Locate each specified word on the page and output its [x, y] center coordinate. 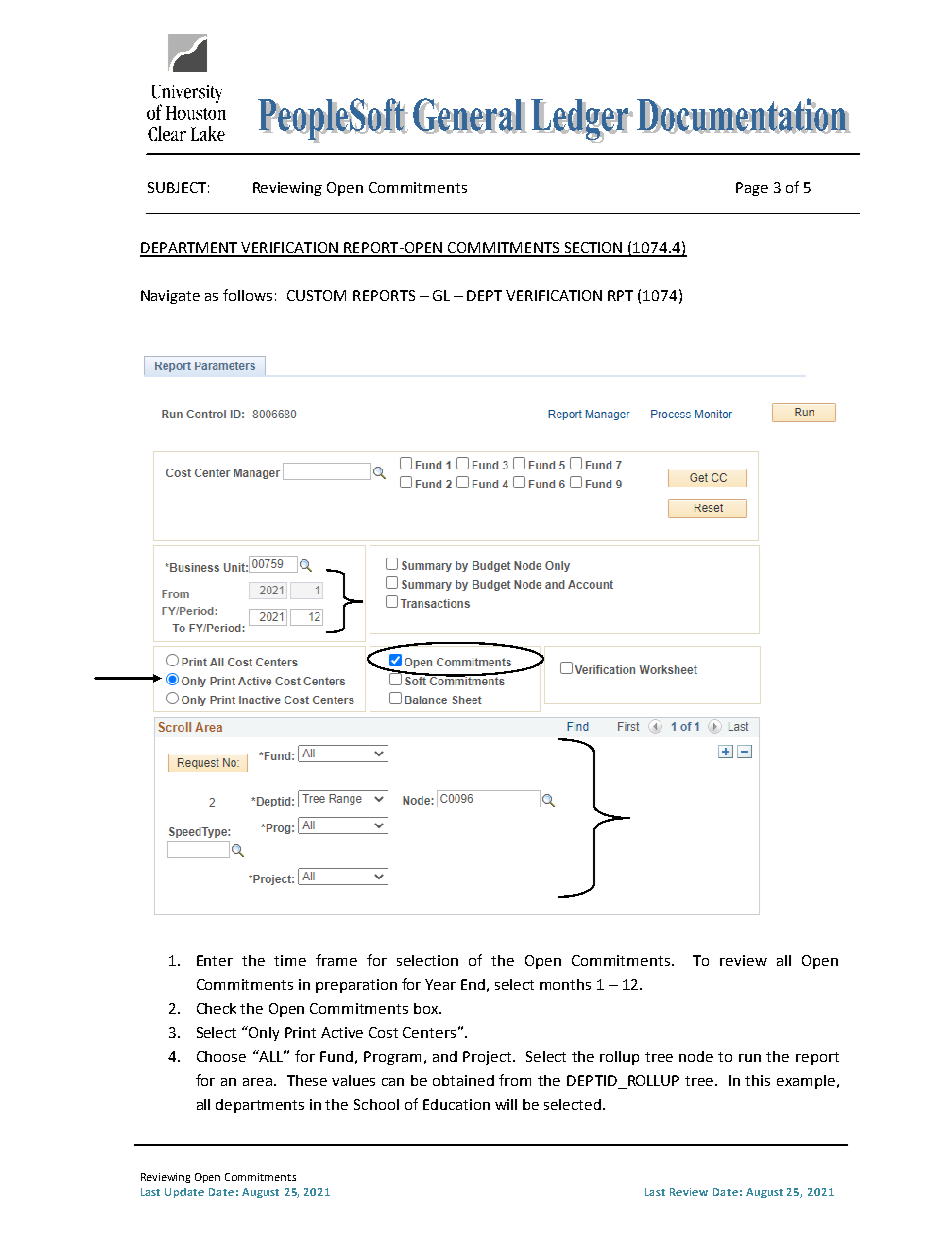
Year [440, 984]
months [565, 984]
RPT [620, 295]
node [696, 1056]
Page [752, 189]
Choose [221, 1056]
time [290, 960]
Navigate [170, 297]
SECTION [593, 249]
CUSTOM [316, 295]
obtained [463, 1080]
